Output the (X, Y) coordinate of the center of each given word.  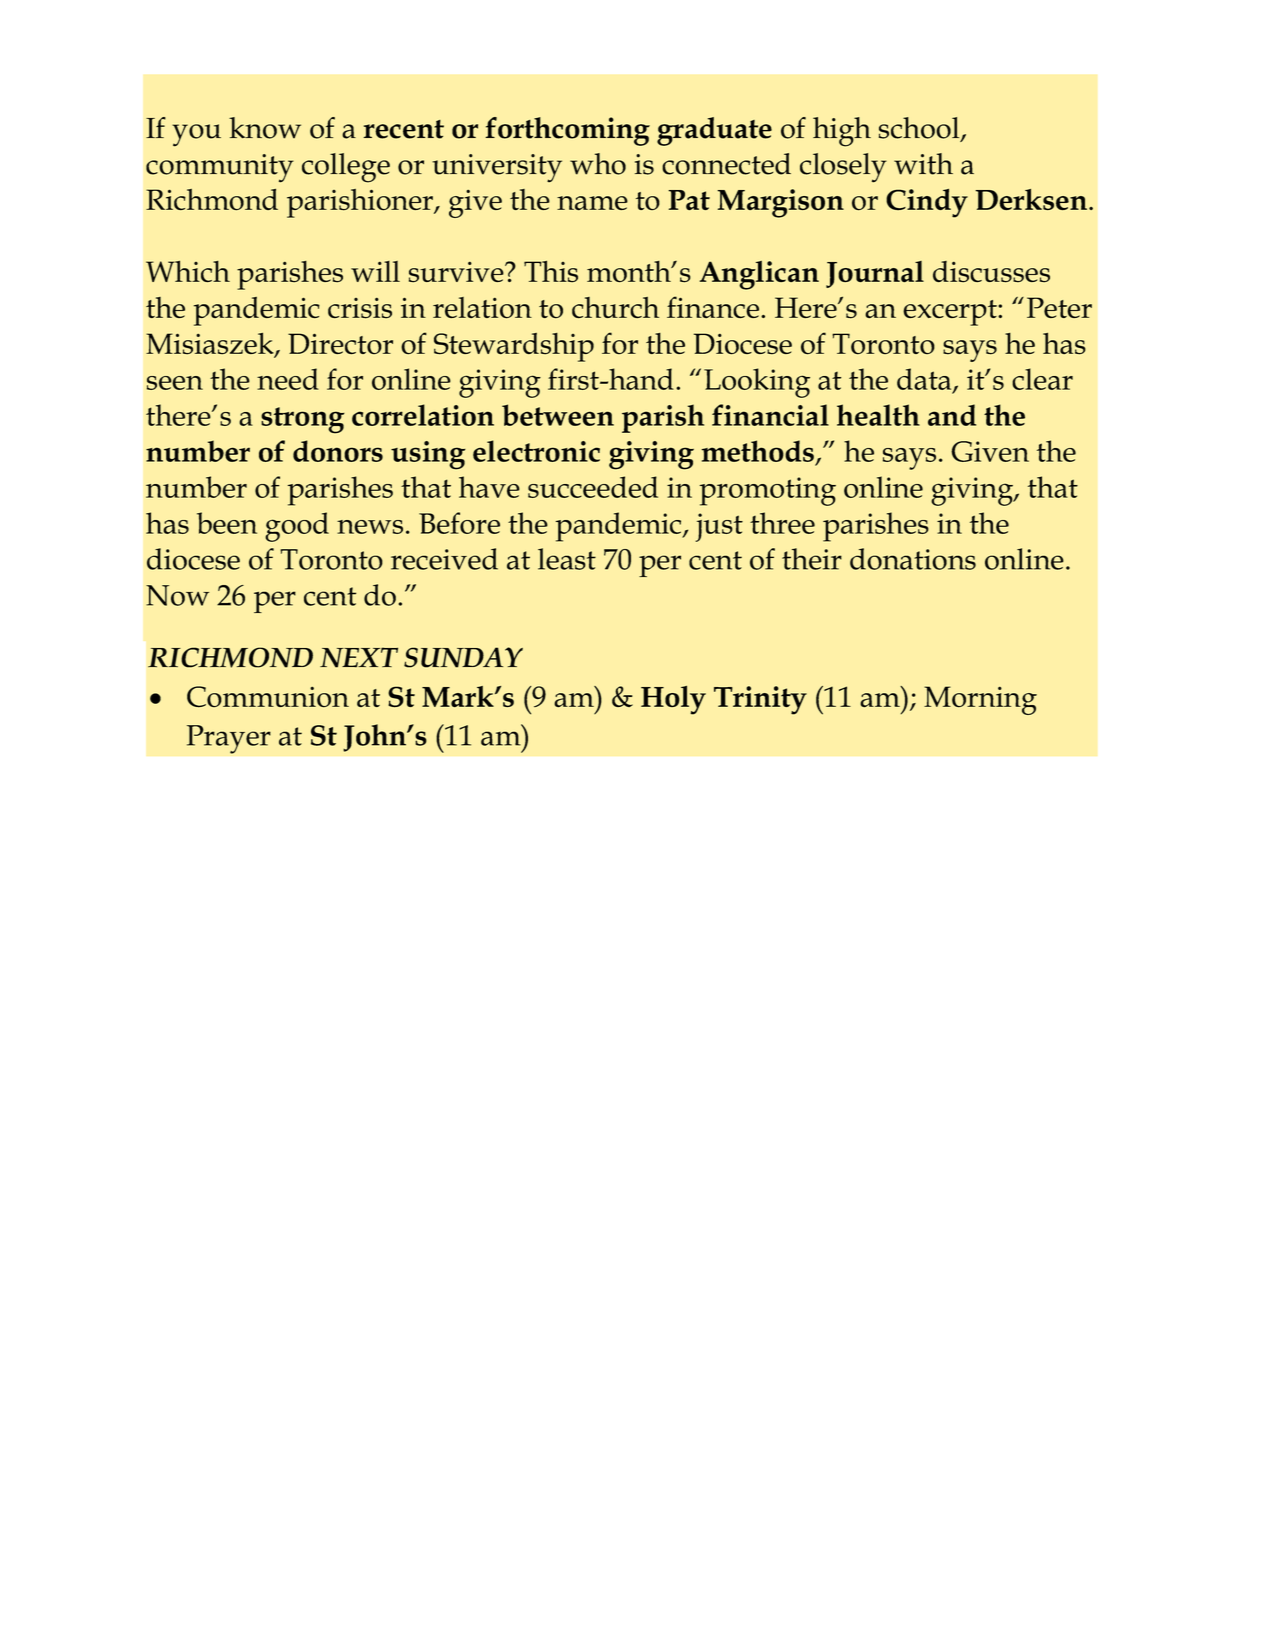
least (567, 559)
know (265, 128)
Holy (673, 700)
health (878, 415)
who (598, 164)
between (558, 415)
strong (303, 420)
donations (913, 559)
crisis (360, 308)
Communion (268, 697)
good (297, 527)
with (923, 164)
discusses (991, 272)
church (615, 307)
